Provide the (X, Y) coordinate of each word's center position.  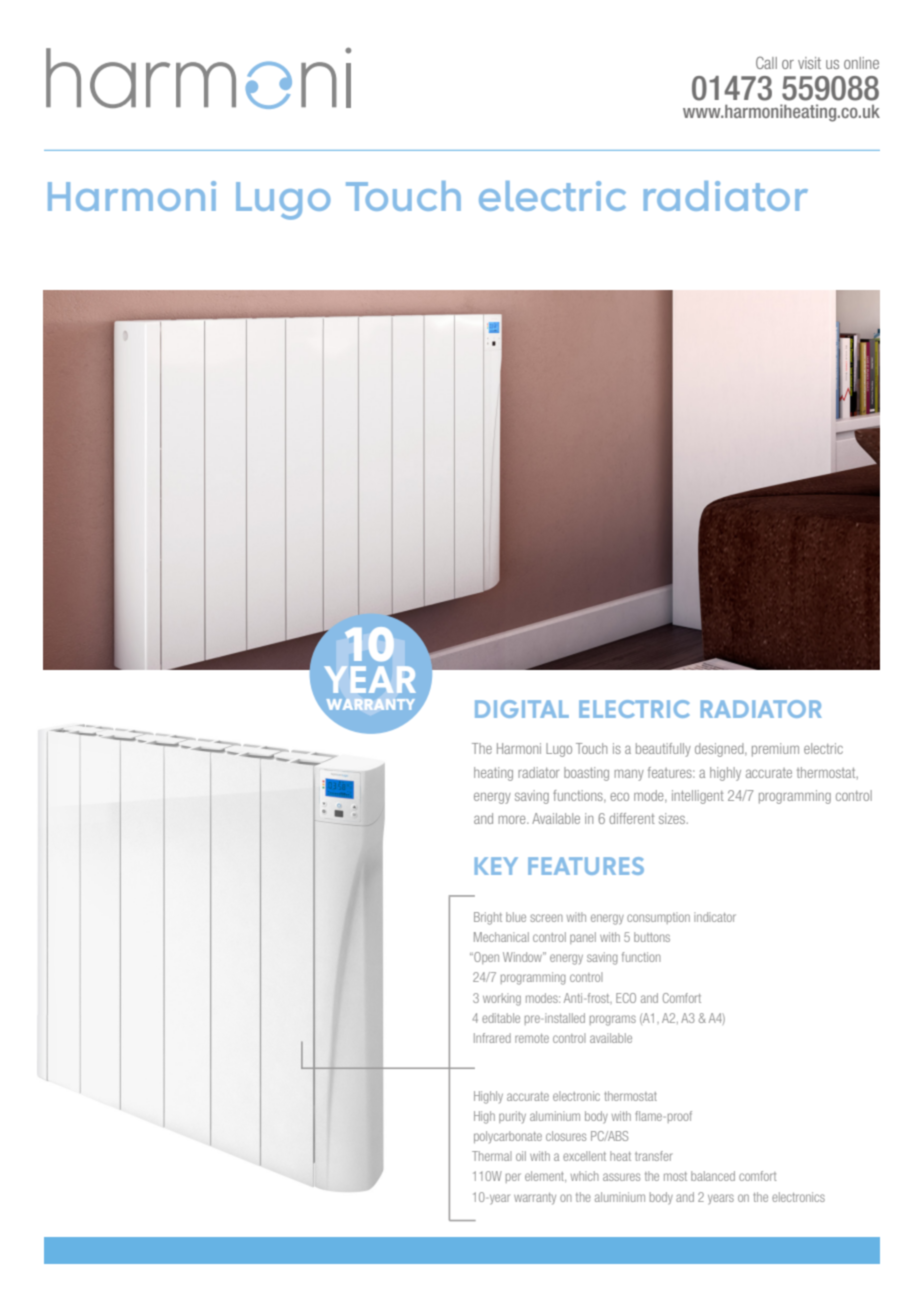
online (861, 63)
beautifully (663, 750)
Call (766, 62)
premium (775, 750)
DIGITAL (522, 709)
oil (521, 1156)
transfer (654, 1156)
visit (809, 63)
